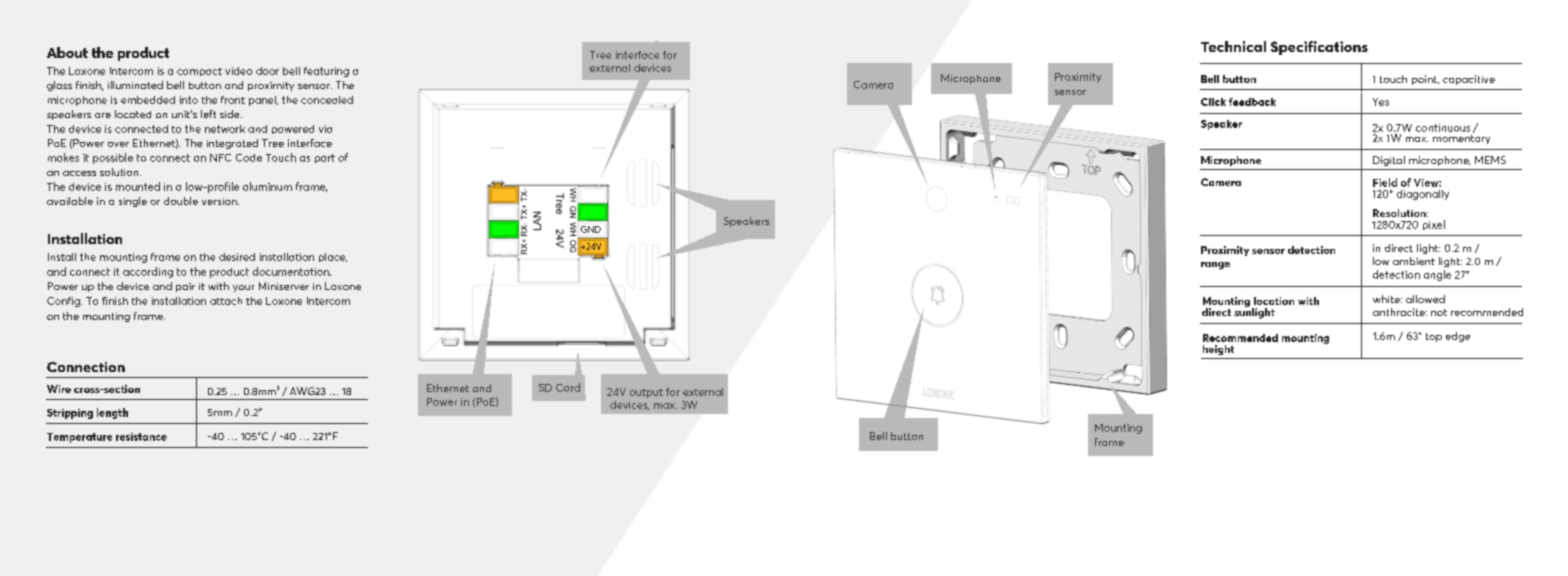  What do you see at coordinates (326, 72) in the screenshot?
I see `featuring` at bounding box center [326, 72].
